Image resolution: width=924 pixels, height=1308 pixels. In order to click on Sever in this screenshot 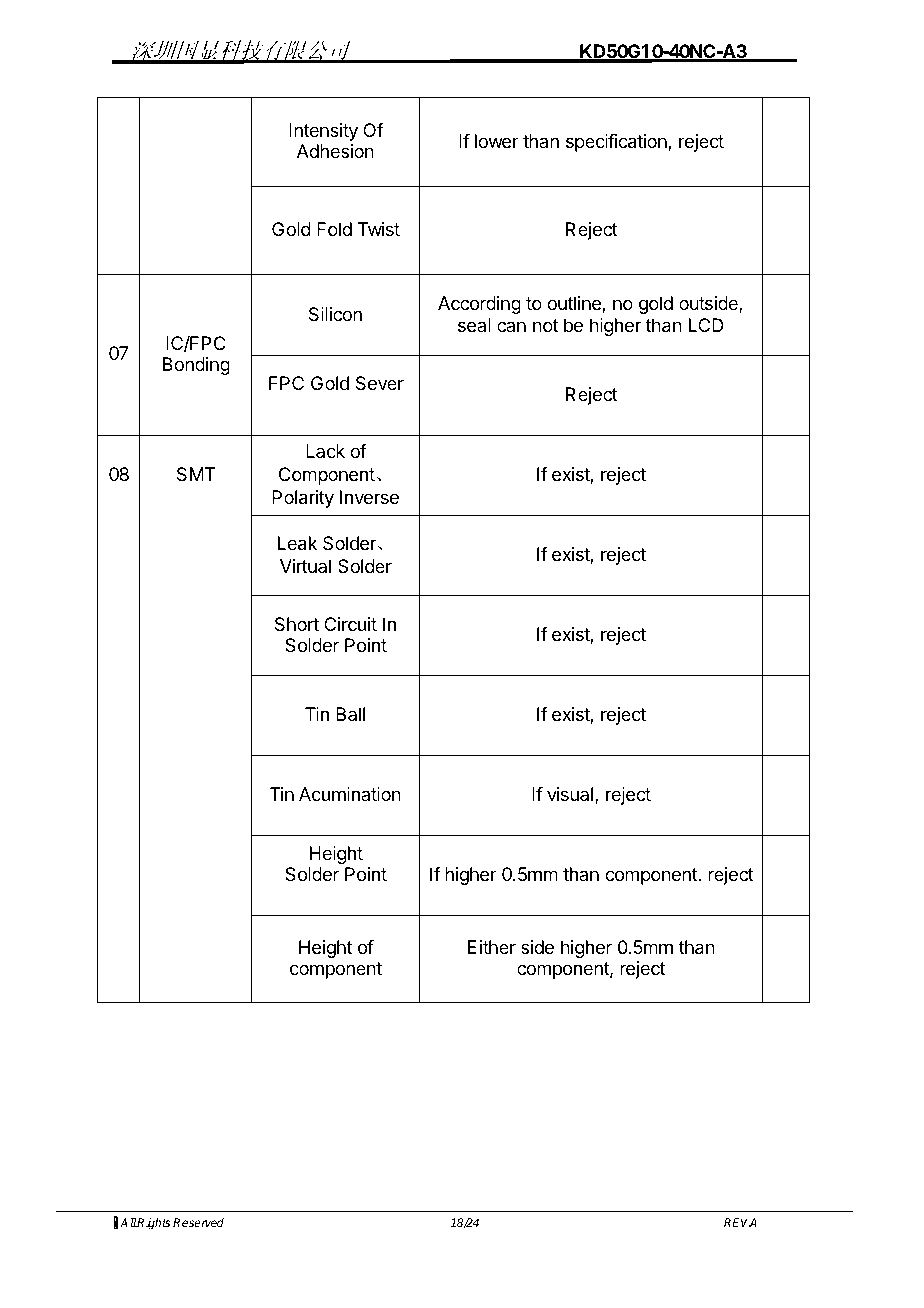, I will do `click(380, 383)`.
